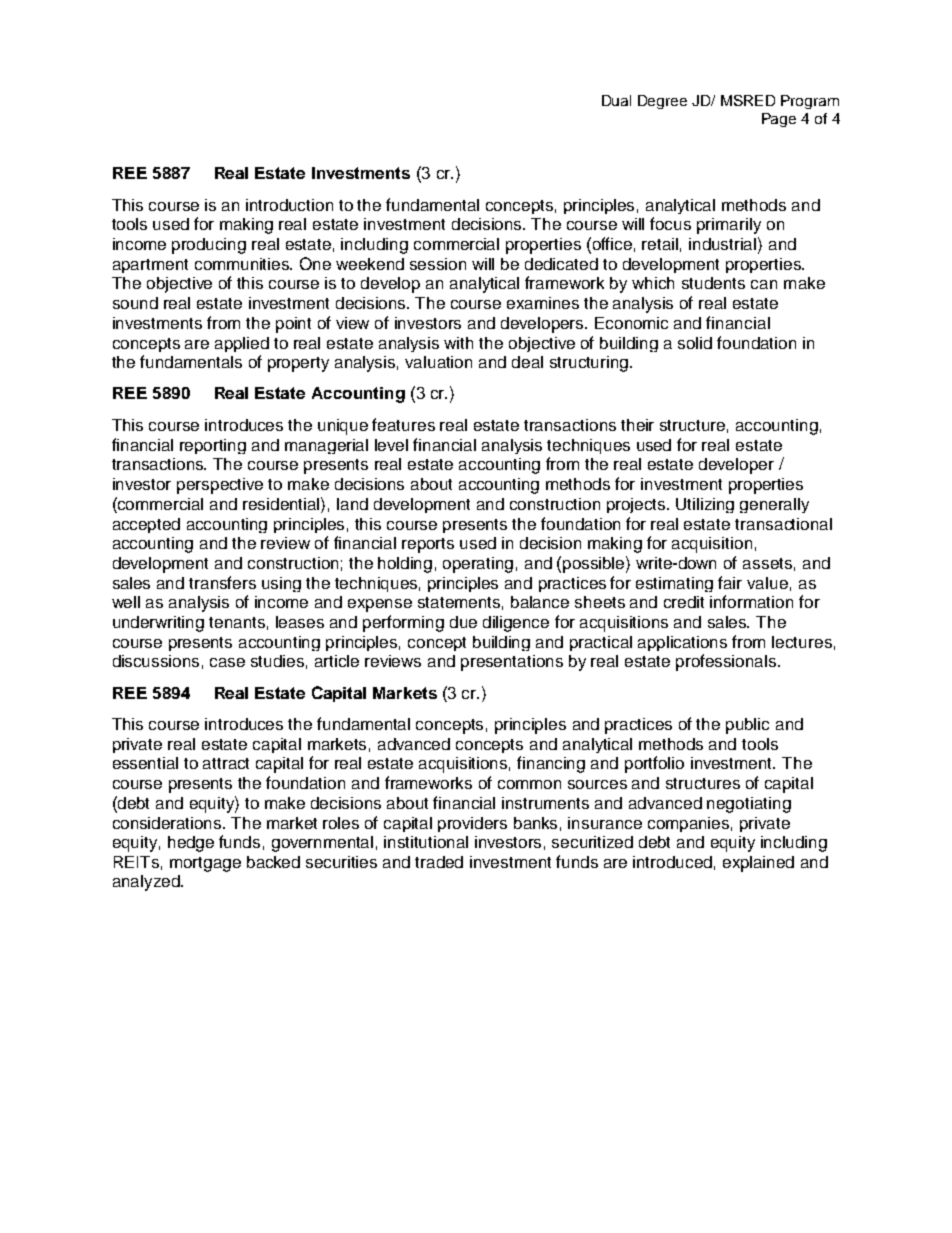  I want to click on reports, so click(428, 545).
